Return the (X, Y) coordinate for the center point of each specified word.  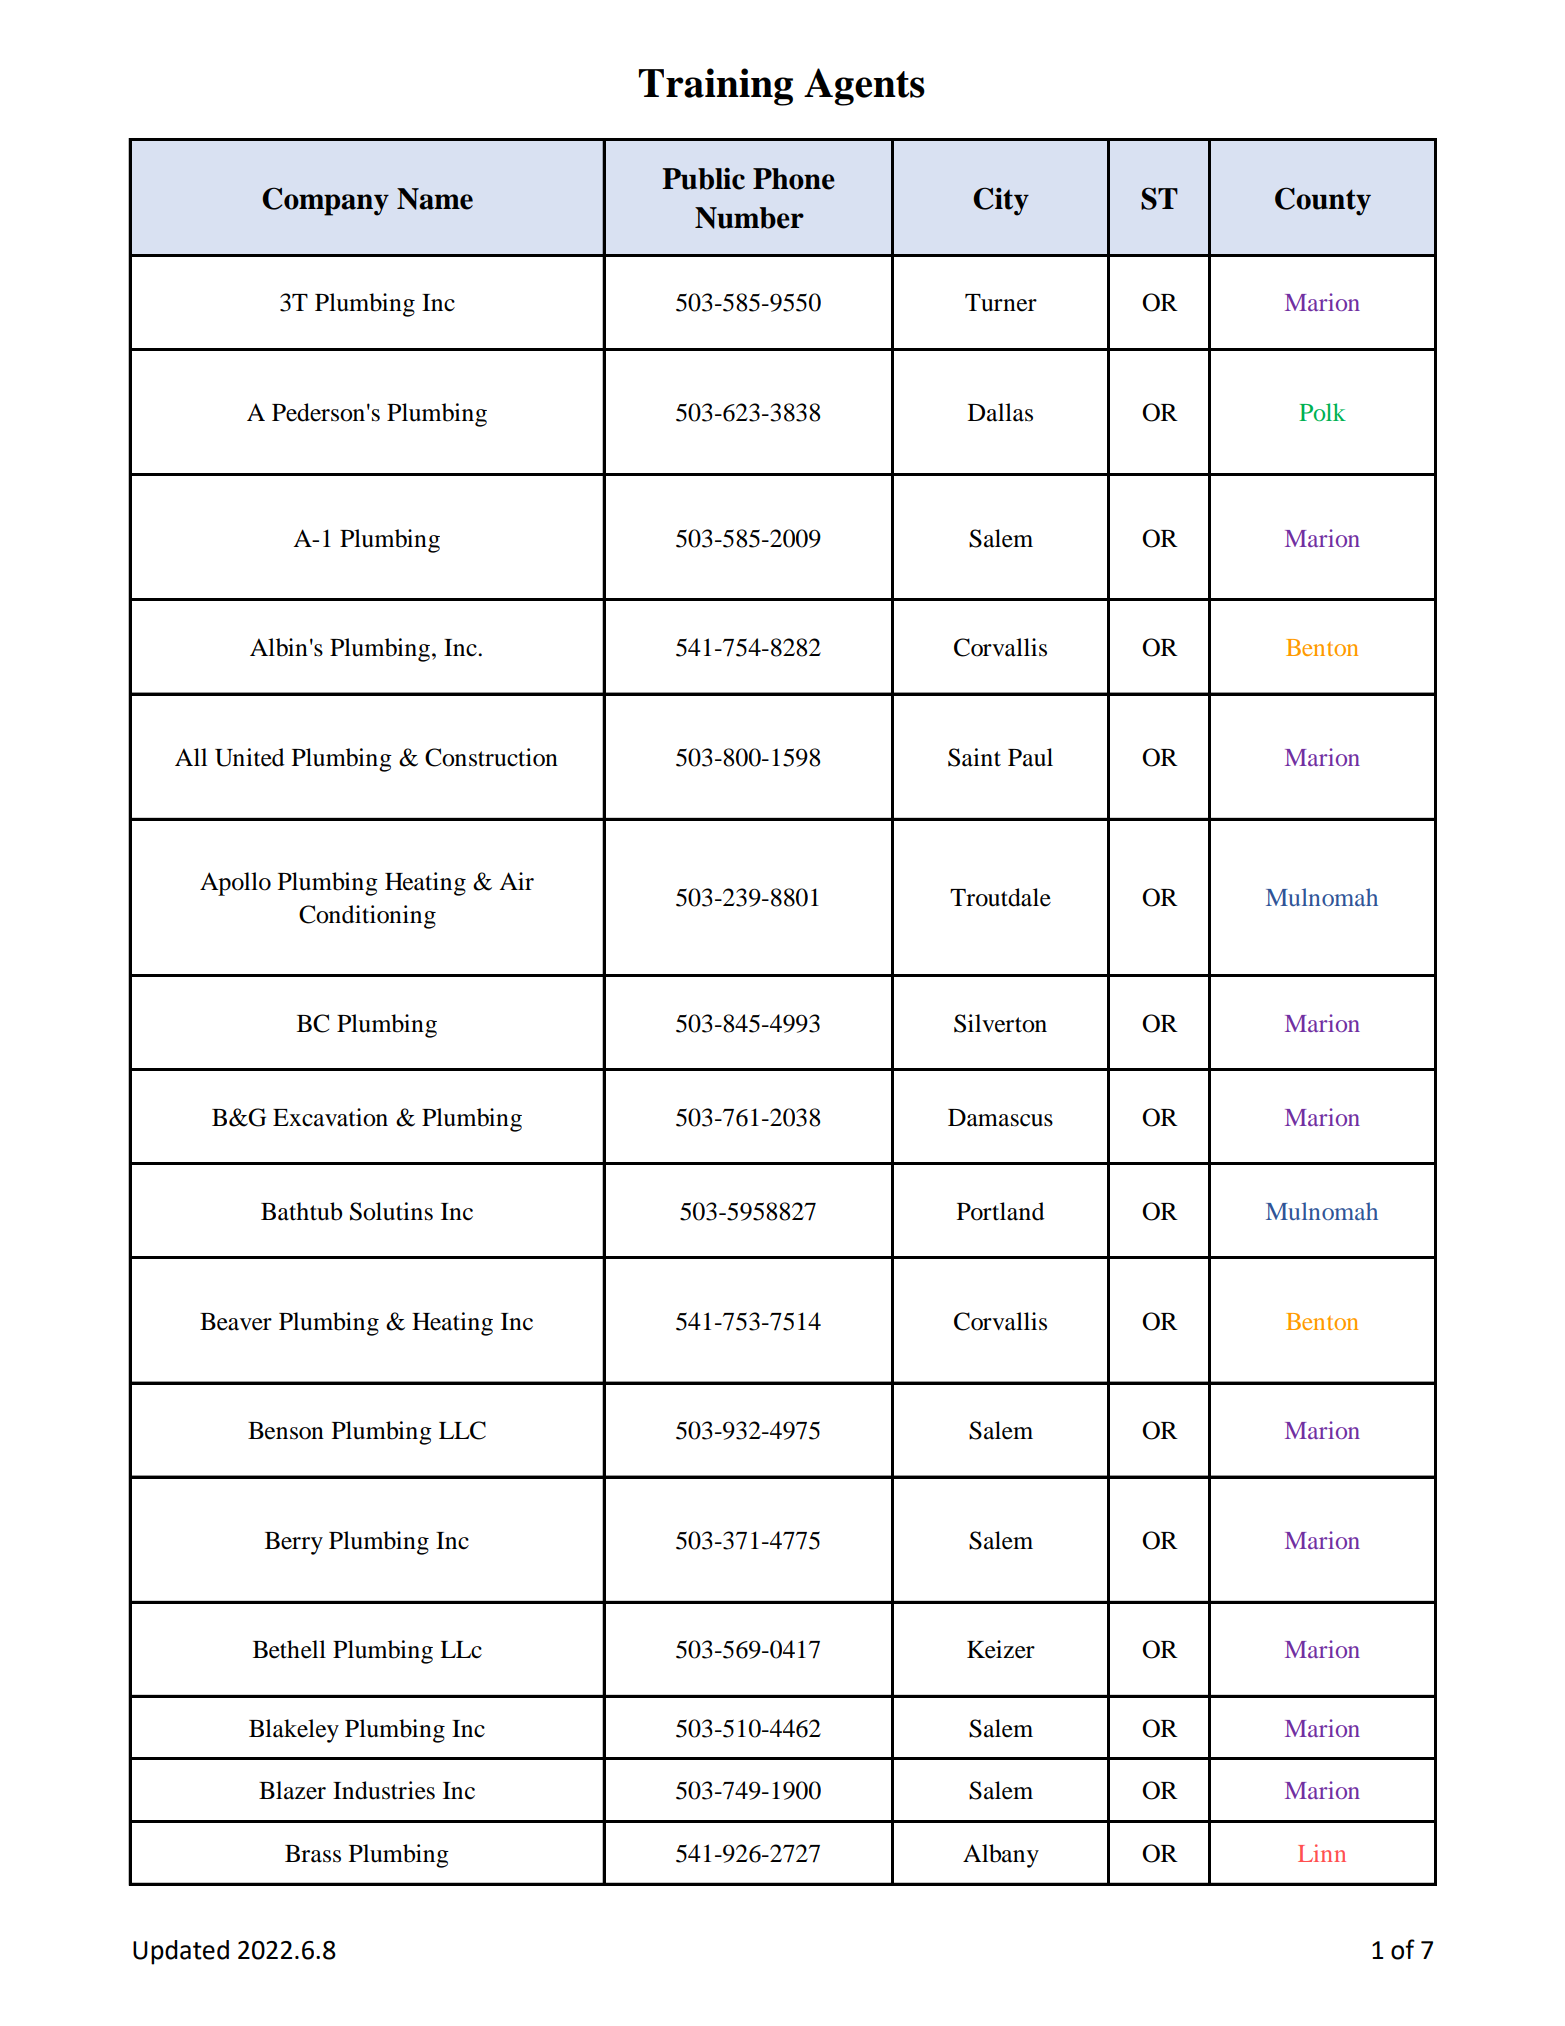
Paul (1030, 757)
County (1323, 201)
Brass (313, 1854)
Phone (794, 179)
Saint (974, 757)
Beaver (236, 1322)
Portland (1001, 1211)
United (250, 757)
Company (325, 201)
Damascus (1000, 1118)
